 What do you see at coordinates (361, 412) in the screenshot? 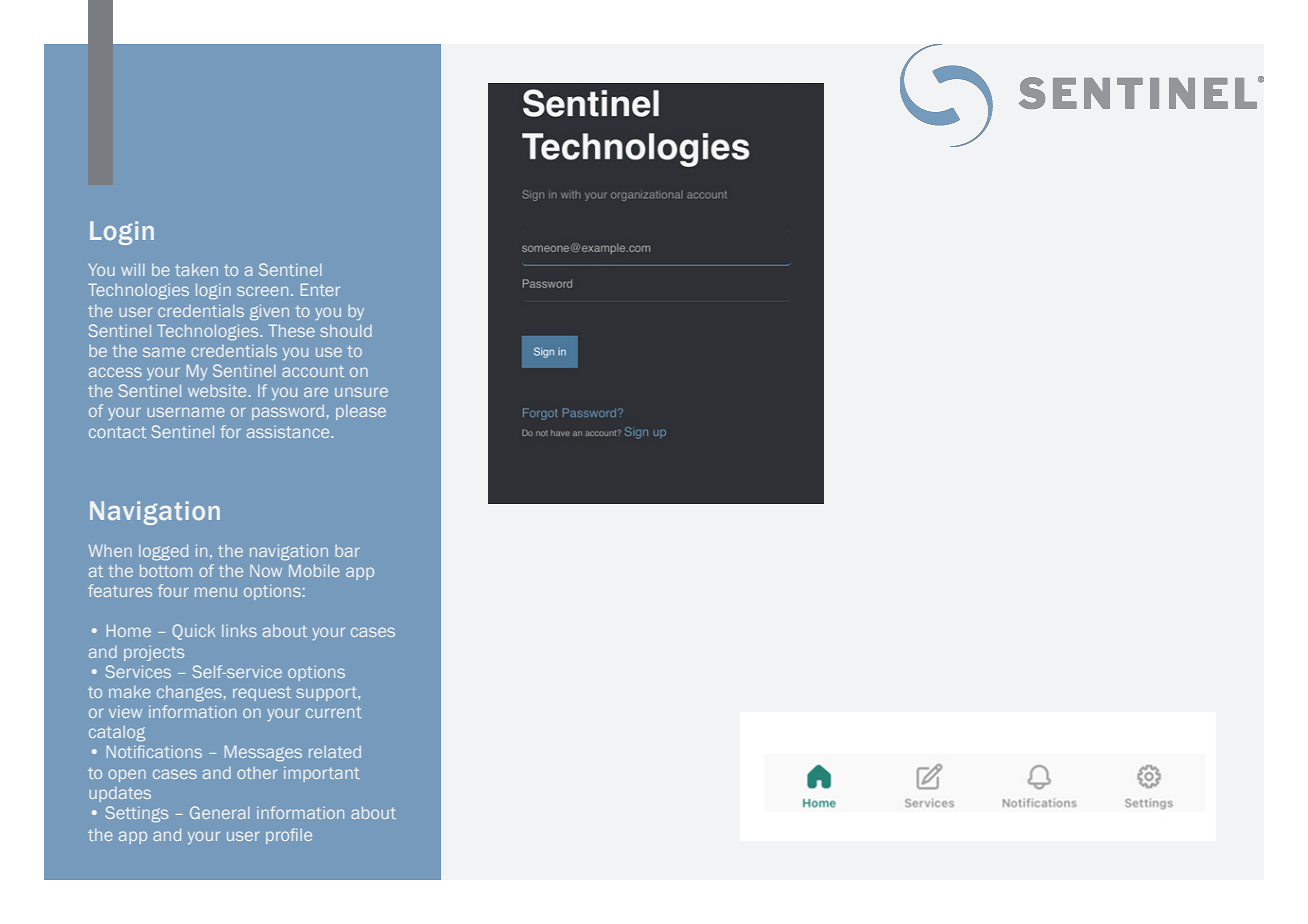
I see `please` at bounding box center [361, 412].
